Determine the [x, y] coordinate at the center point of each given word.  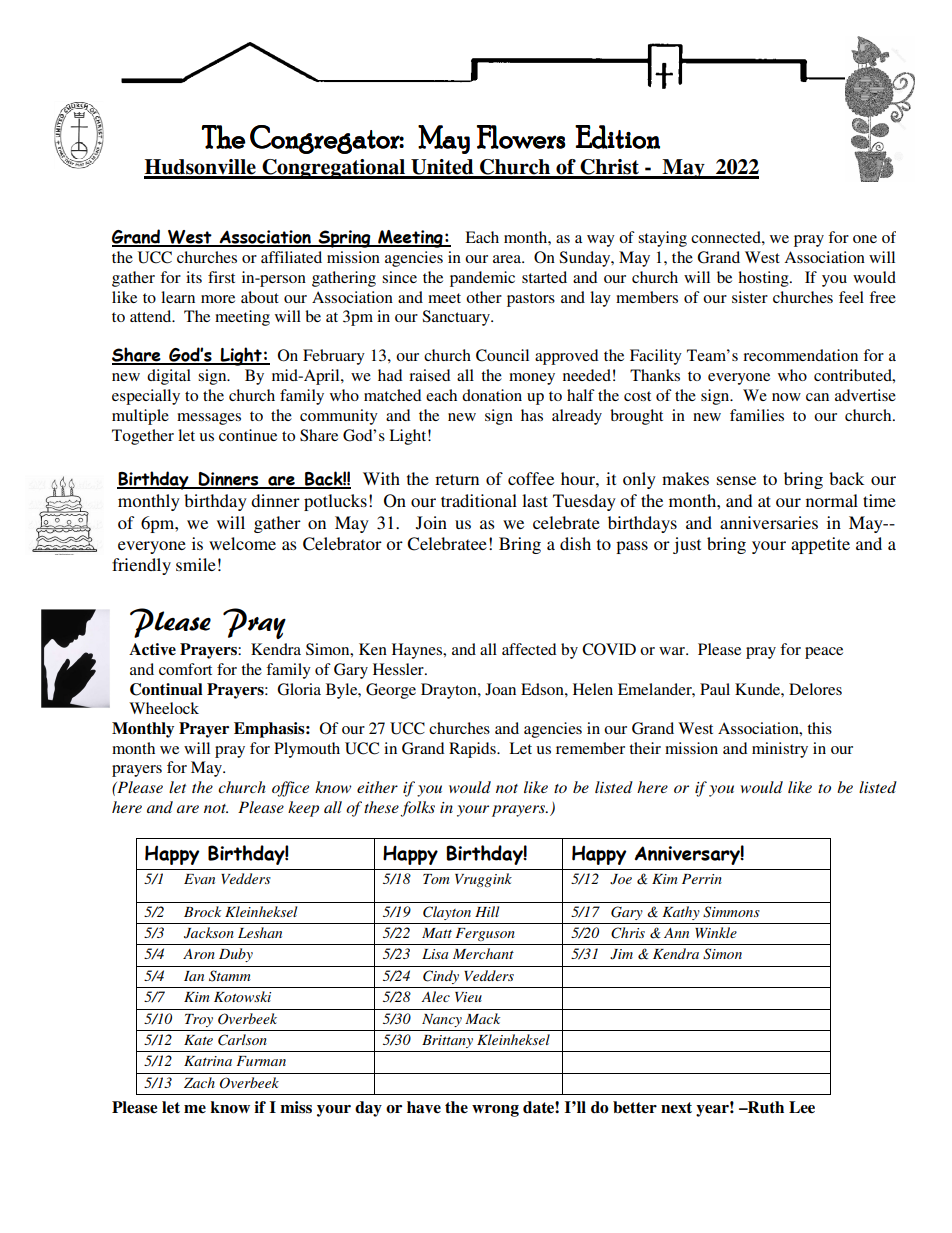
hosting [764, 279]
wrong [495, 1111]
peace [824, 653]
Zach [199, 1082]
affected [529, 649]
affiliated [291, 257]
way [601, 241]
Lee [802, 1107]
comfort [185, 669]
